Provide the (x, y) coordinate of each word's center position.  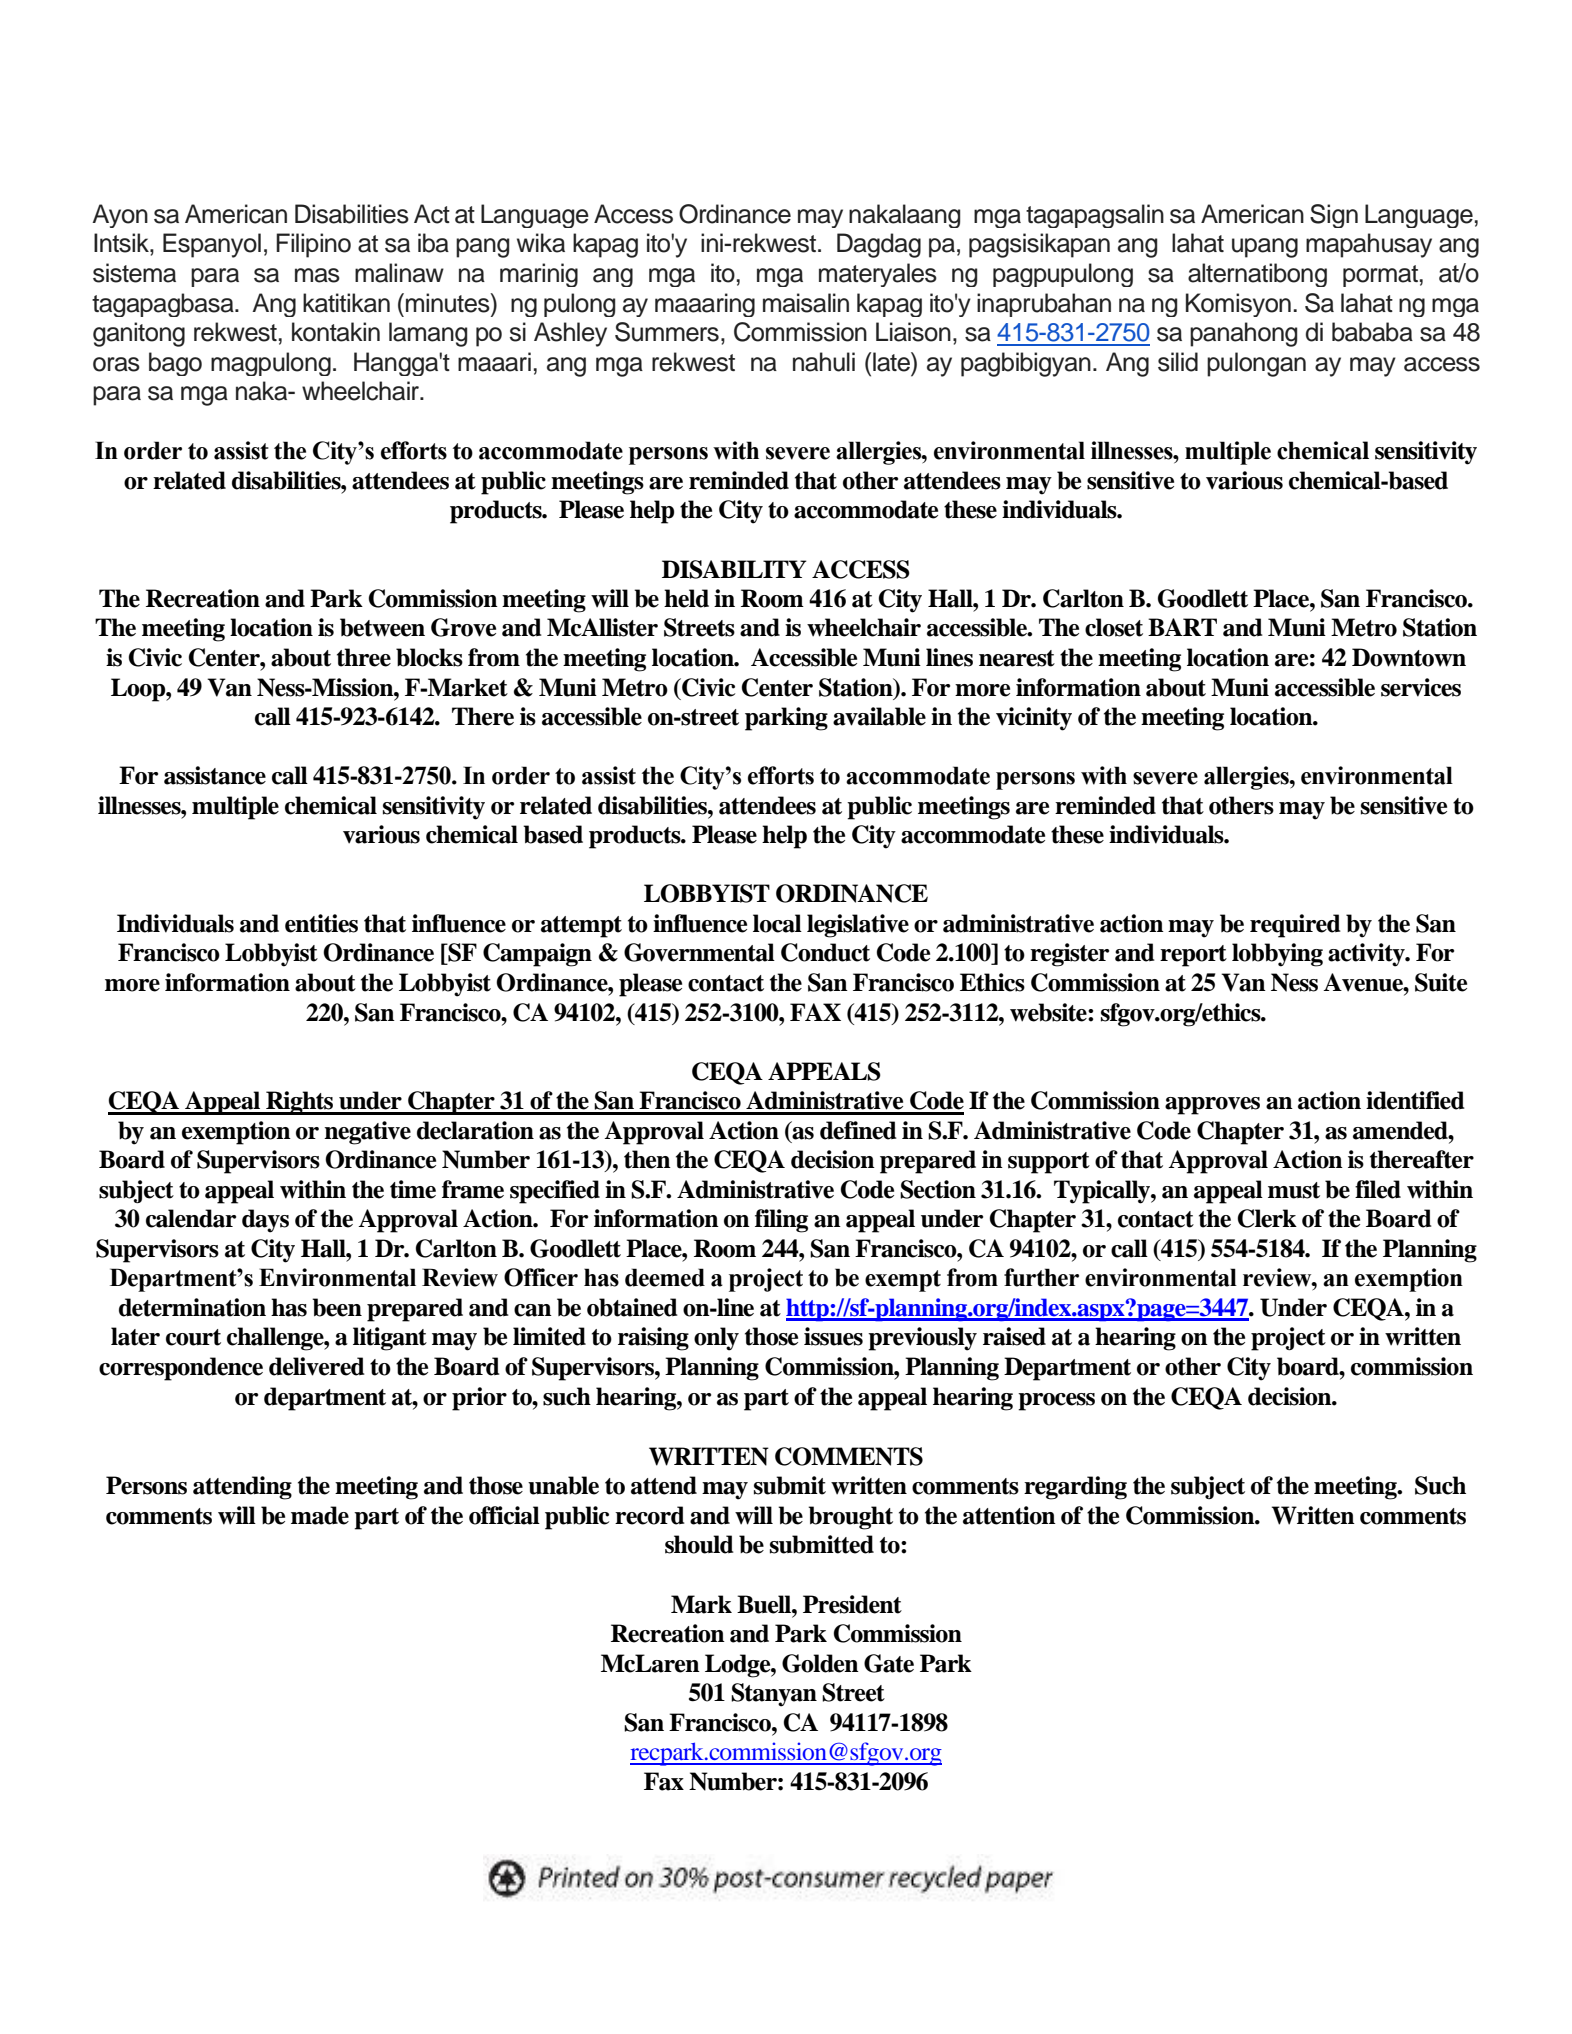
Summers (667, 332)
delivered (317, 1366)
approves (1212, 1106)
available (879, 716)
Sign (1334, 216)
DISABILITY (734, 569)
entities (321, 923)
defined (858, 1130)
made (320, 1515)
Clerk (1267, 1218)
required (1295, 926)
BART (1182, 627)
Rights (300, 1103)
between (382, 627)
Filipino (313, 245)
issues (833, 1336)
